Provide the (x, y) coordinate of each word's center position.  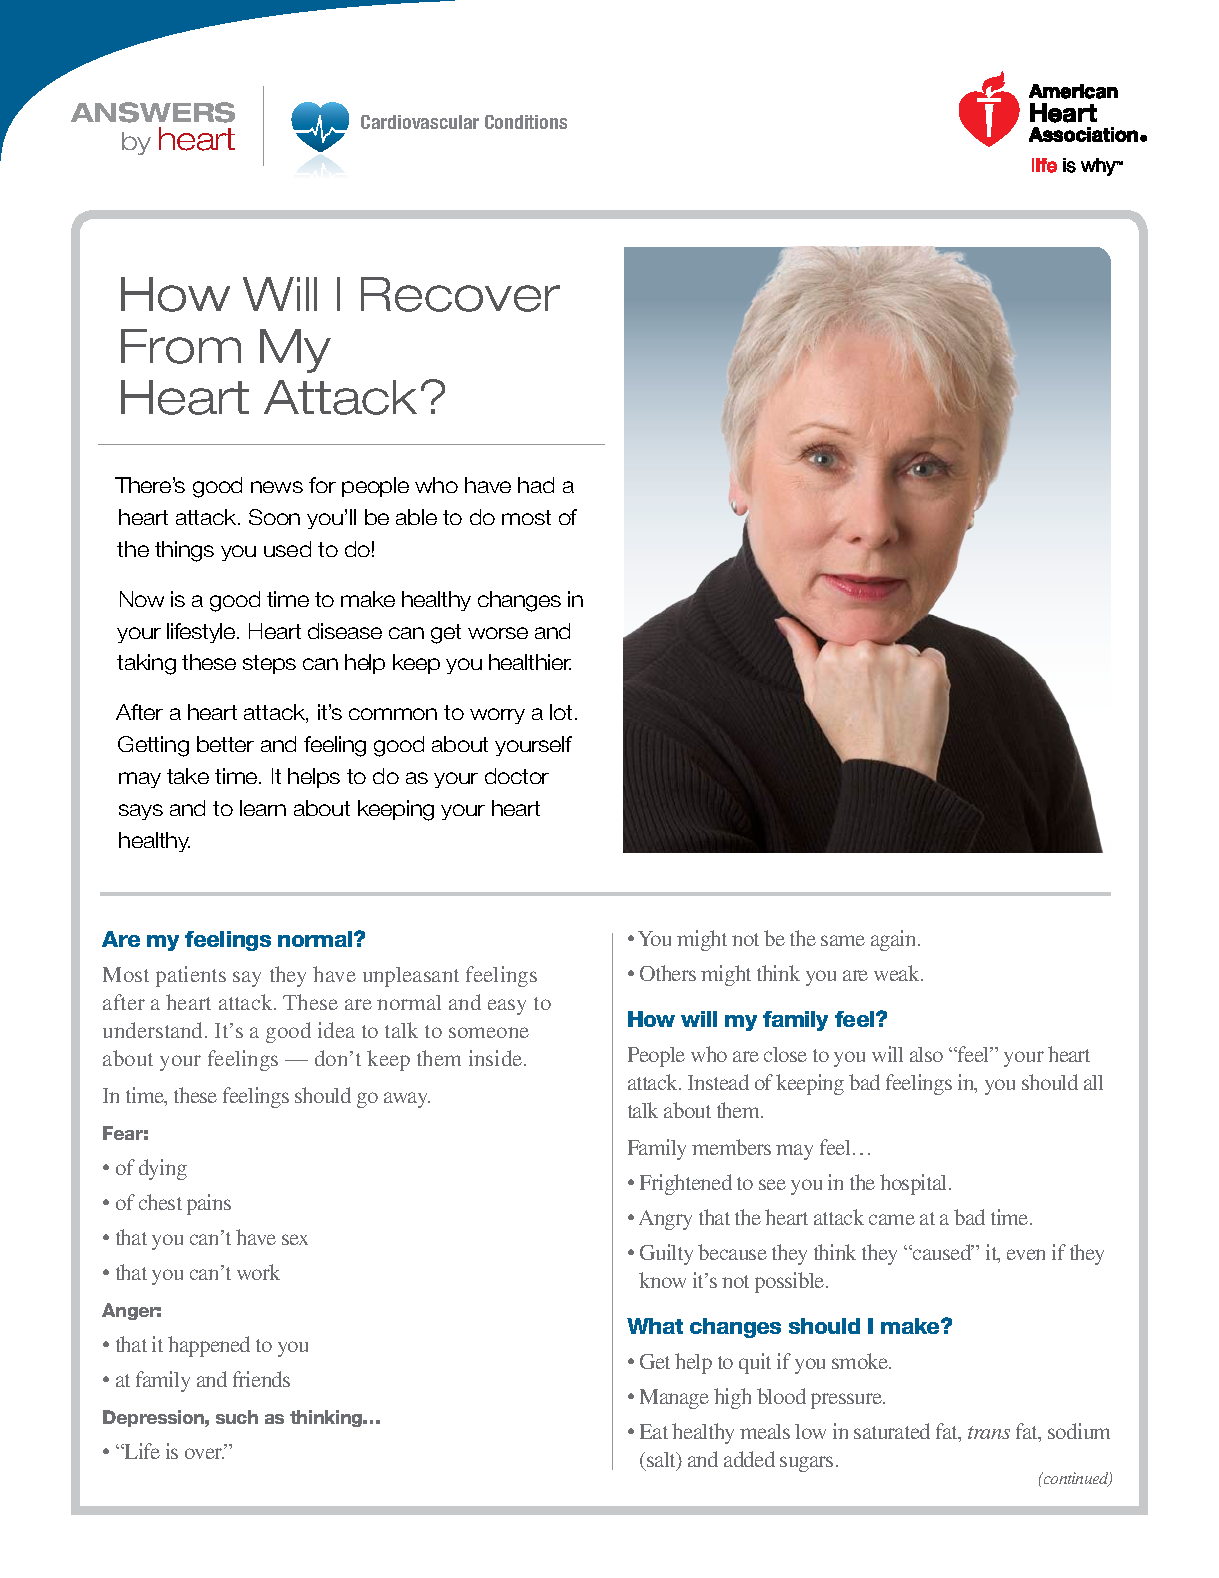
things (184, 551)
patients (191, 976)
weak (898, 973)
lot (563, 712)
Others (668, 973)
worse (498, 633)
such (237, 1417)
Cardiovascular (420, 122)
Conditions (526, 122)
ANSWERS (153, 112)
